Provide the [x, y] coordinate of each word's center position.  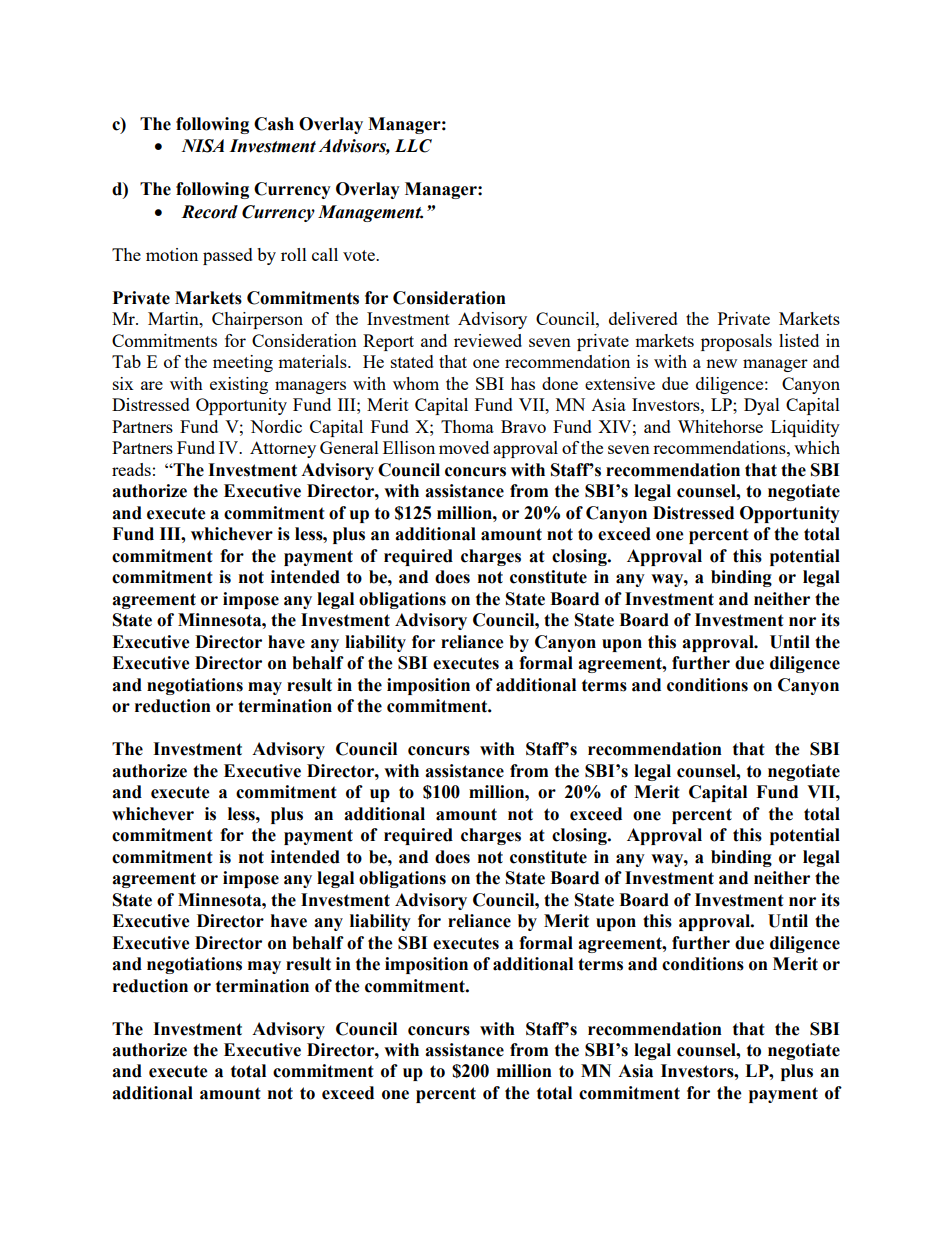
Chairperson [257, 320]
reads [131, 469]
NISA [202, 146]
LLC [413, 146]
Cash [274, 124]
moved [464, 447]
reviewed [488, 340]
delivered [643, 318]
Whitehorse [720, 426]
